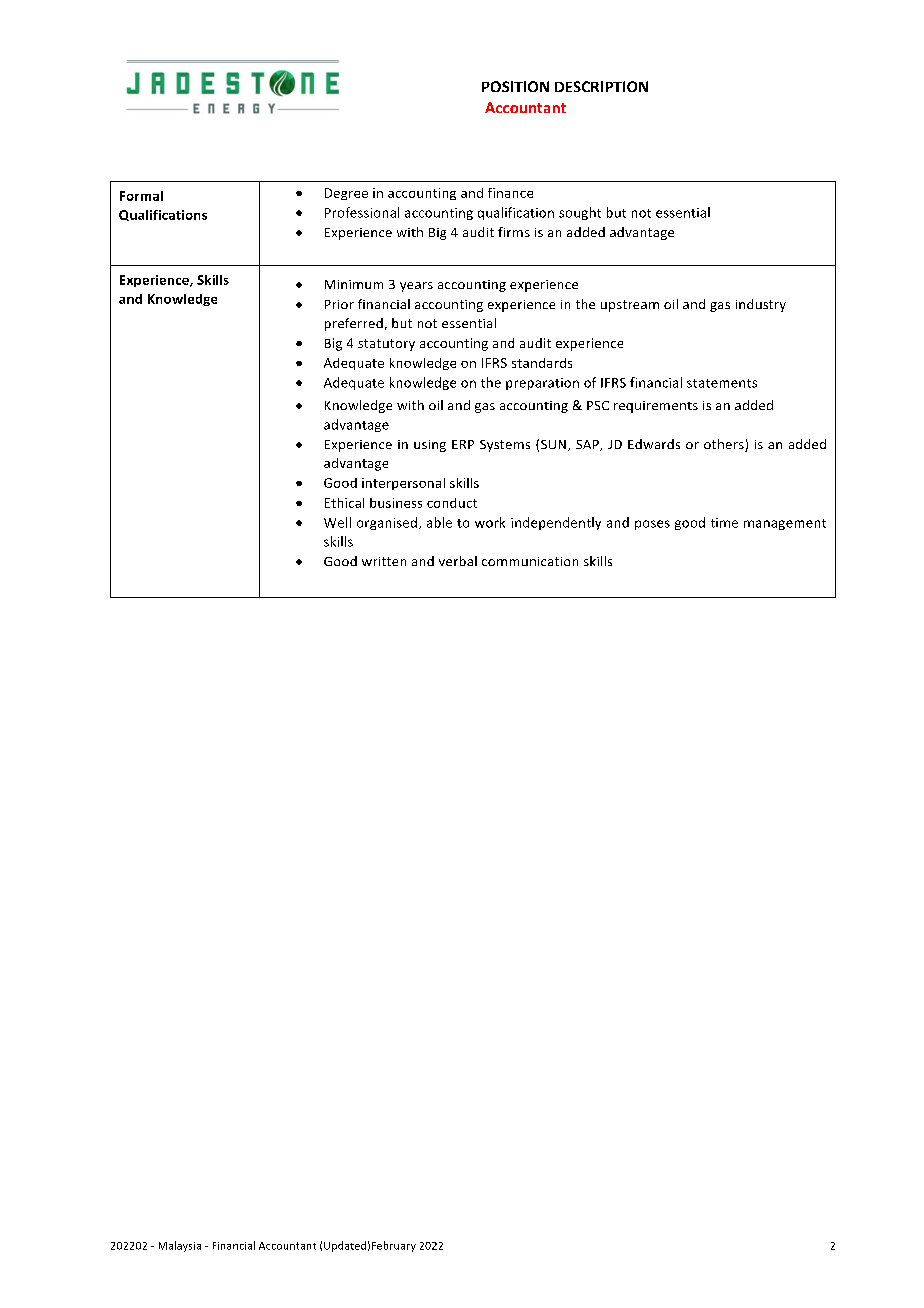 This image has width=924, height=1308. What do you see at coordinates (724, 523) in the image?
I see `time` at bounding box center [724, 523].
